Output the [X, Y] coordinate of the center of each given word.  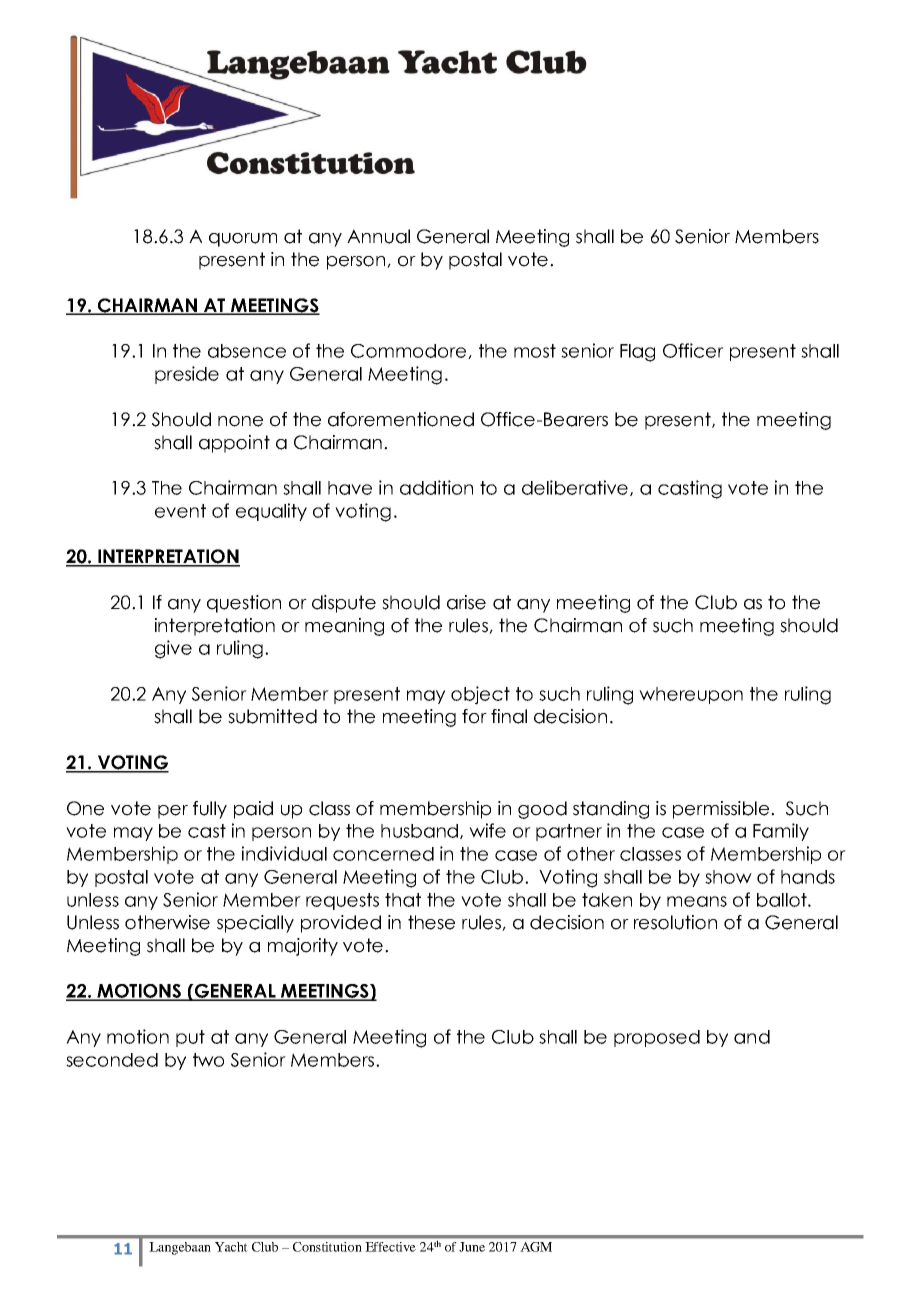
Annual [378, 236]
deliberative [575, 487]
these [431, 922]
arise [466, 602]
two [208, 1060]
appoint [234, 444]
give [173, 649]
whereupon [691, 695]
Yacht [231, 1247]
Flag [637, 353]
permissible [721, 810]
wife [487, 830]
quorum [243, 240]
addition [436, 487]
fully [210, 810]
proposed [657, 1038]
